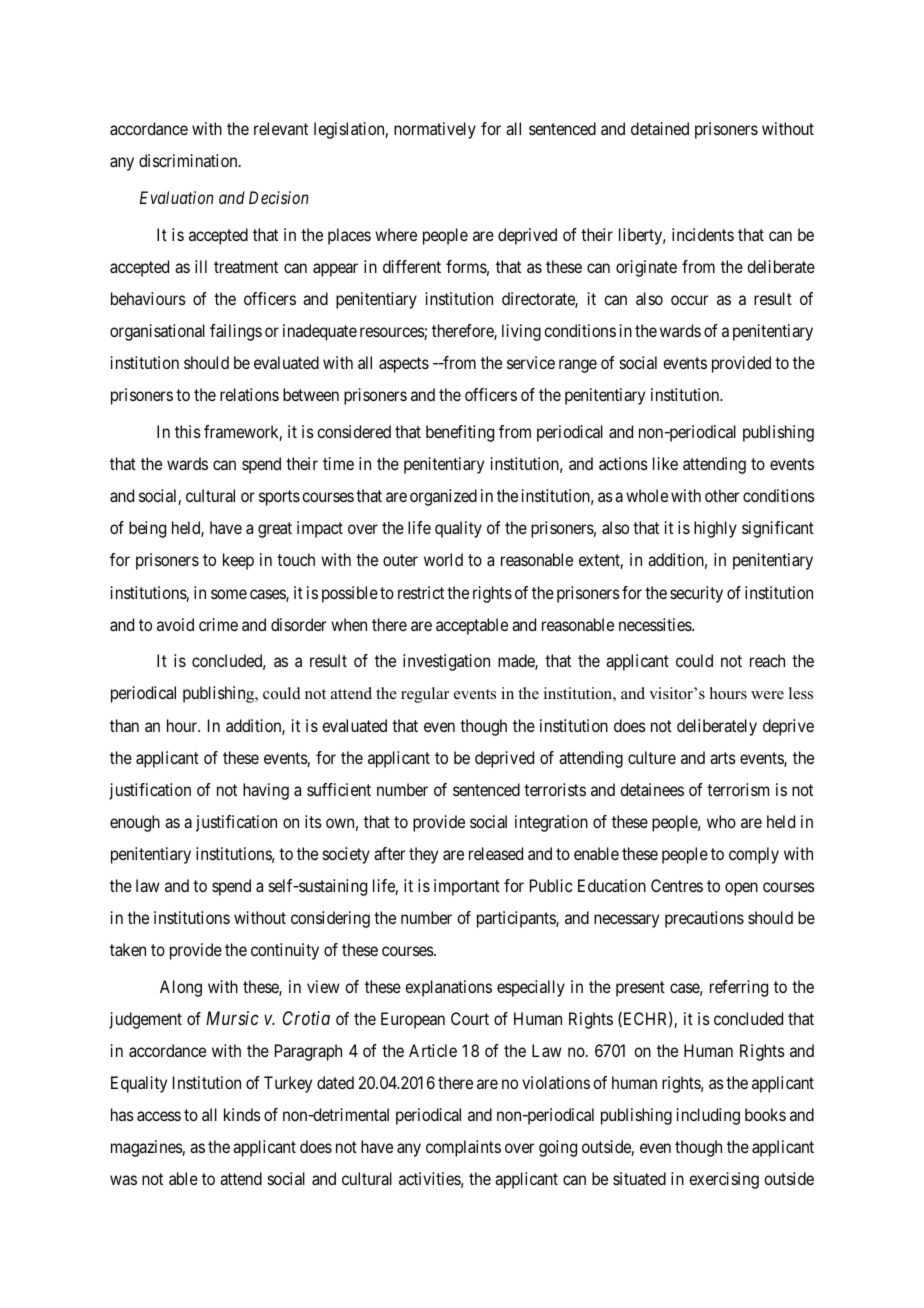  What do you see at coordinates (741, 889) in the document?
I see `open` at bounding box center [741, 889].
